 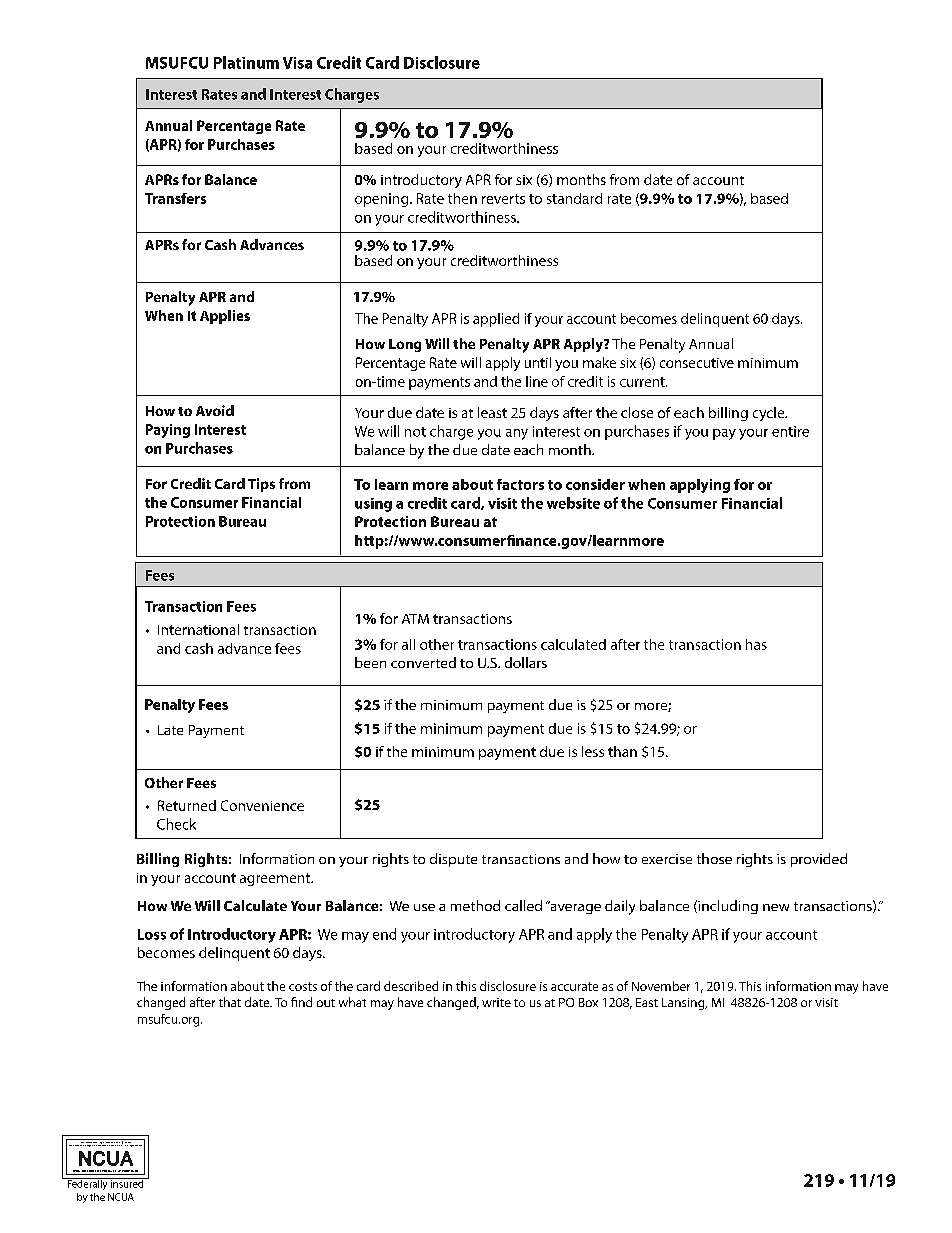 What do you see at coordinates (574, 198) in the screenshot?
I see `standard` at bounding box center [574, 198].
